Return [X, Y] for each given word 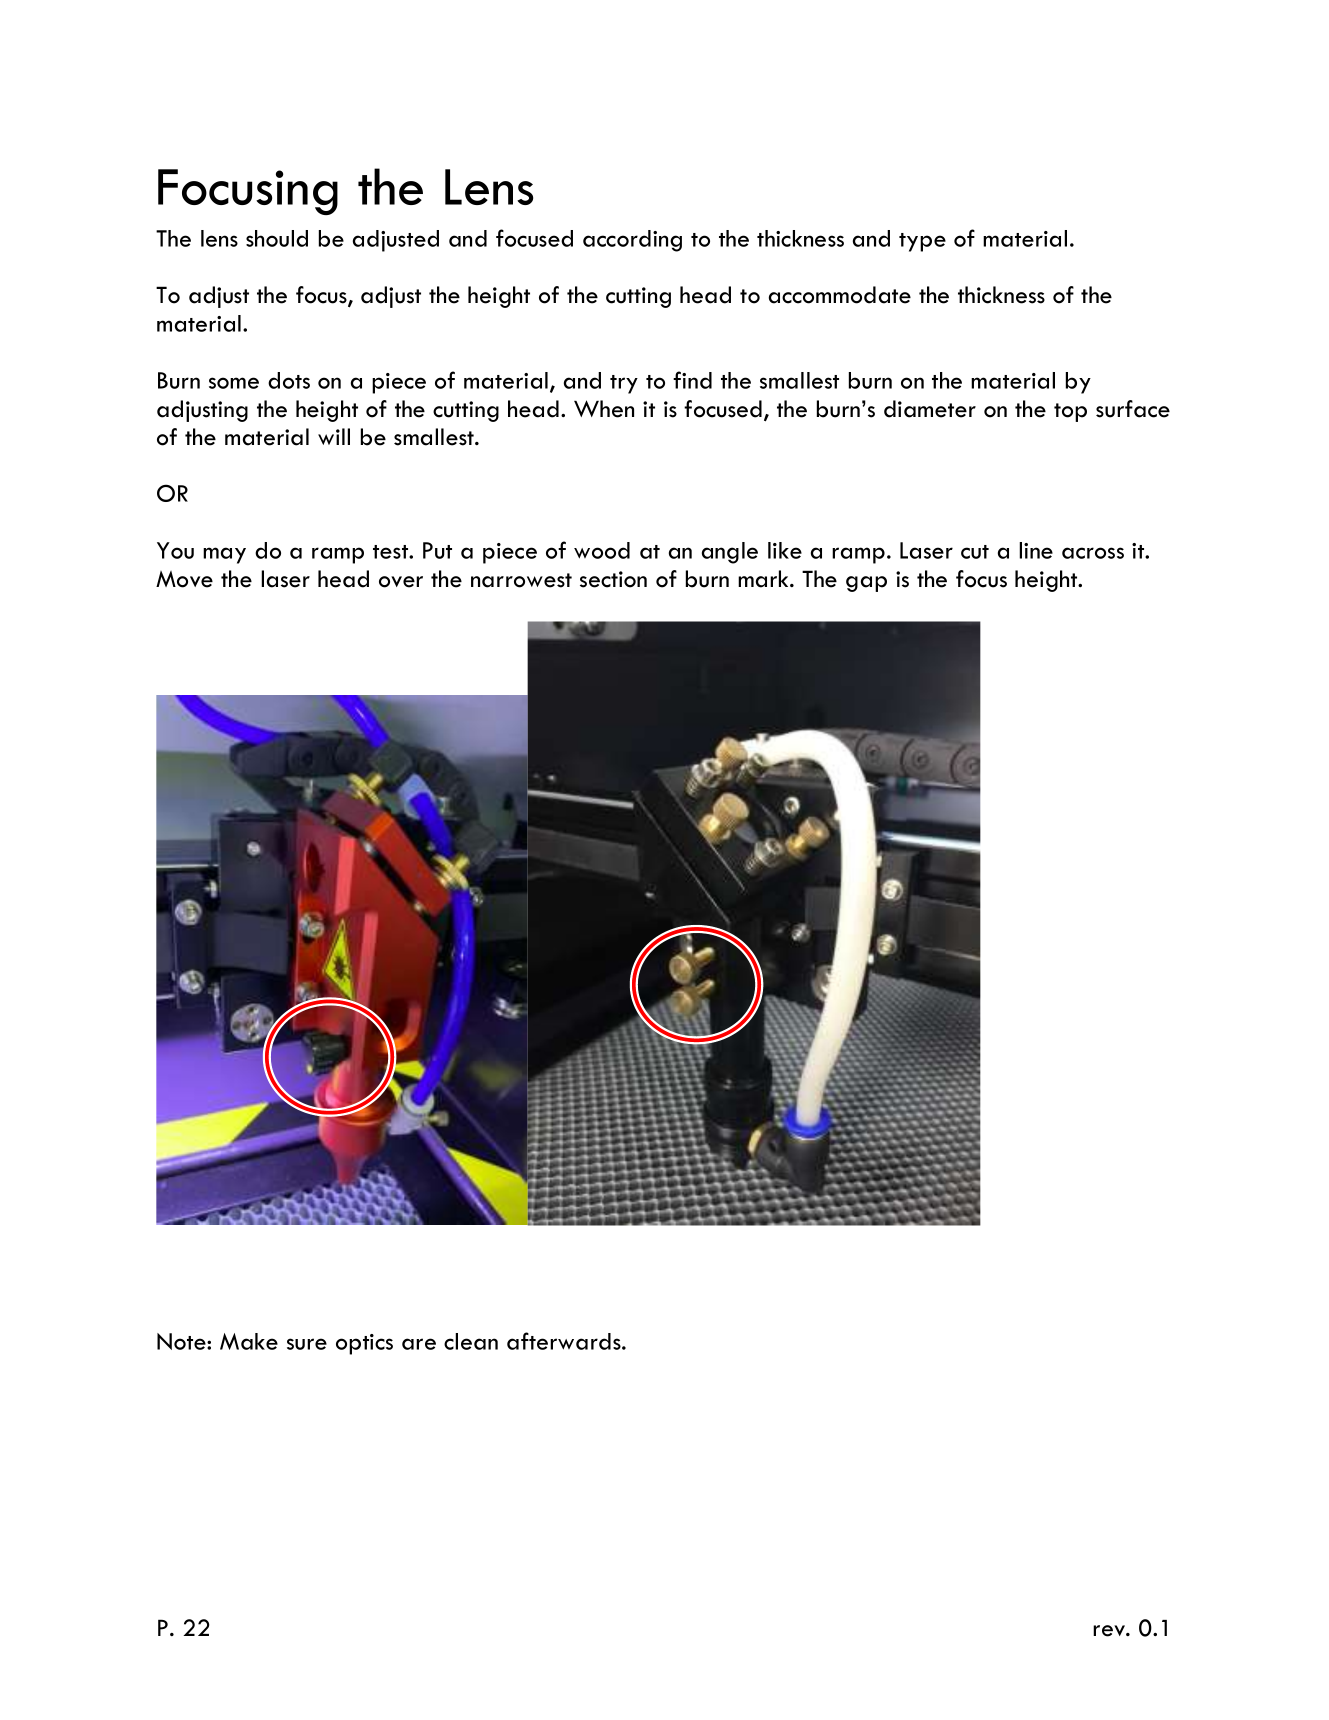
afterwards [565, 1341]
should [277, 238]
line [1036, 550]
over [401, 582]
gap [866, 584]
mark [764, 579]
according [632, 241]
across [1093, 553]
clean [471, 1341]
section [613, 579]
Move [184, 579]
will [334, 436]
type [922, 242]
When [604, 409]
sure [307, 1344]
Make [249, 1341]
